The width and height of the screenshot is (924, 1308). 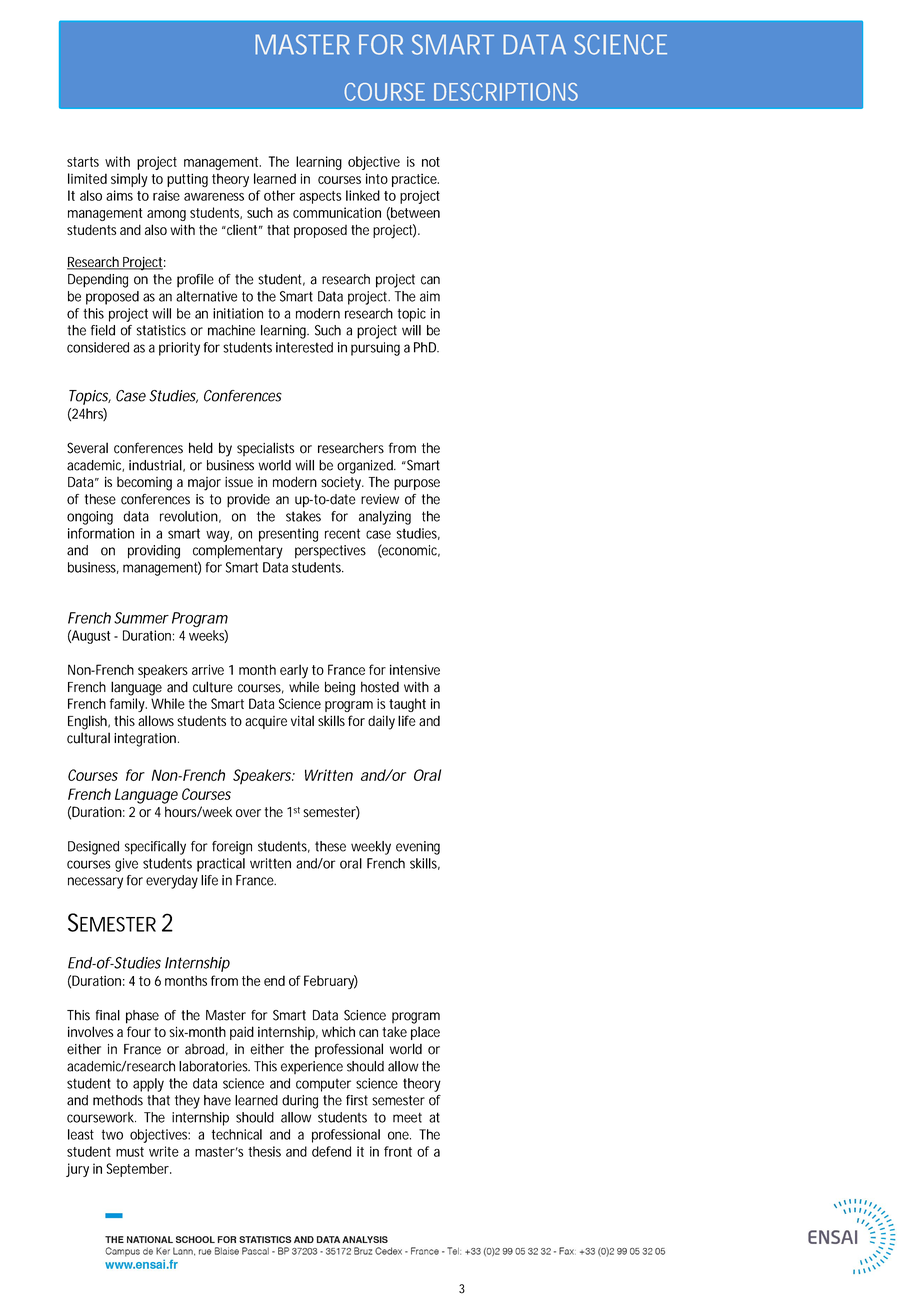 I want to click on information, so click(x=101, y=533).
